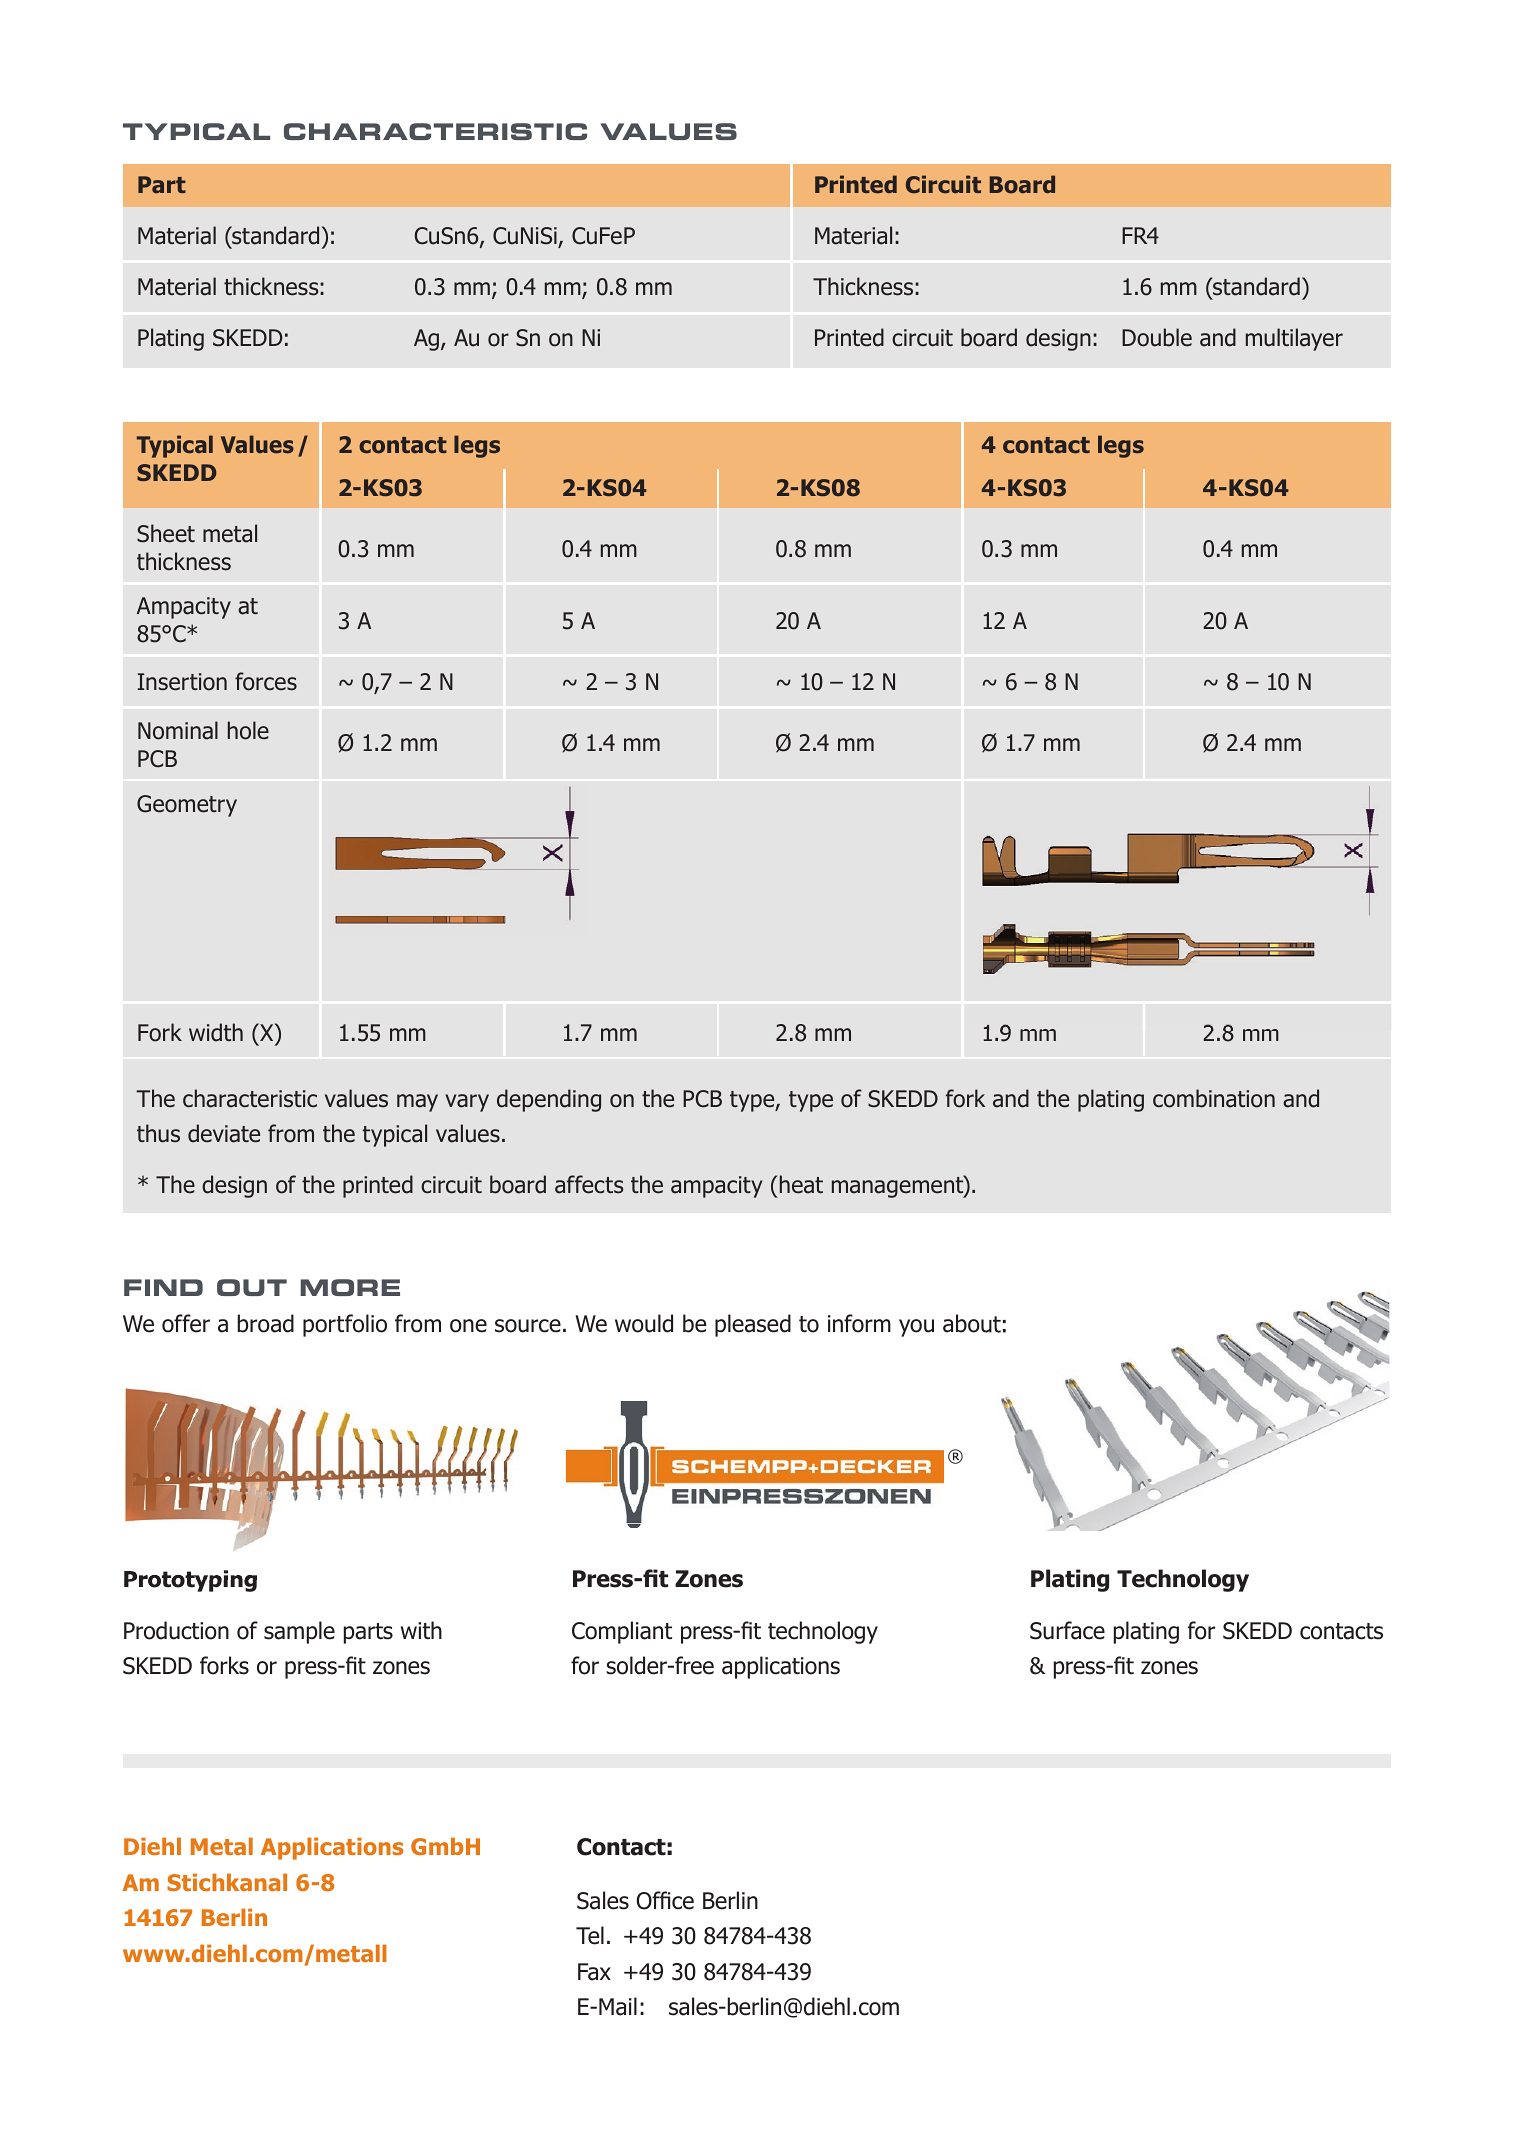 This screenshot has height=2141, width=1514. What do you see at coordinates (1294, 339) in the screenshot?
I see `multilayer` at bounding box center [1294, 339].
